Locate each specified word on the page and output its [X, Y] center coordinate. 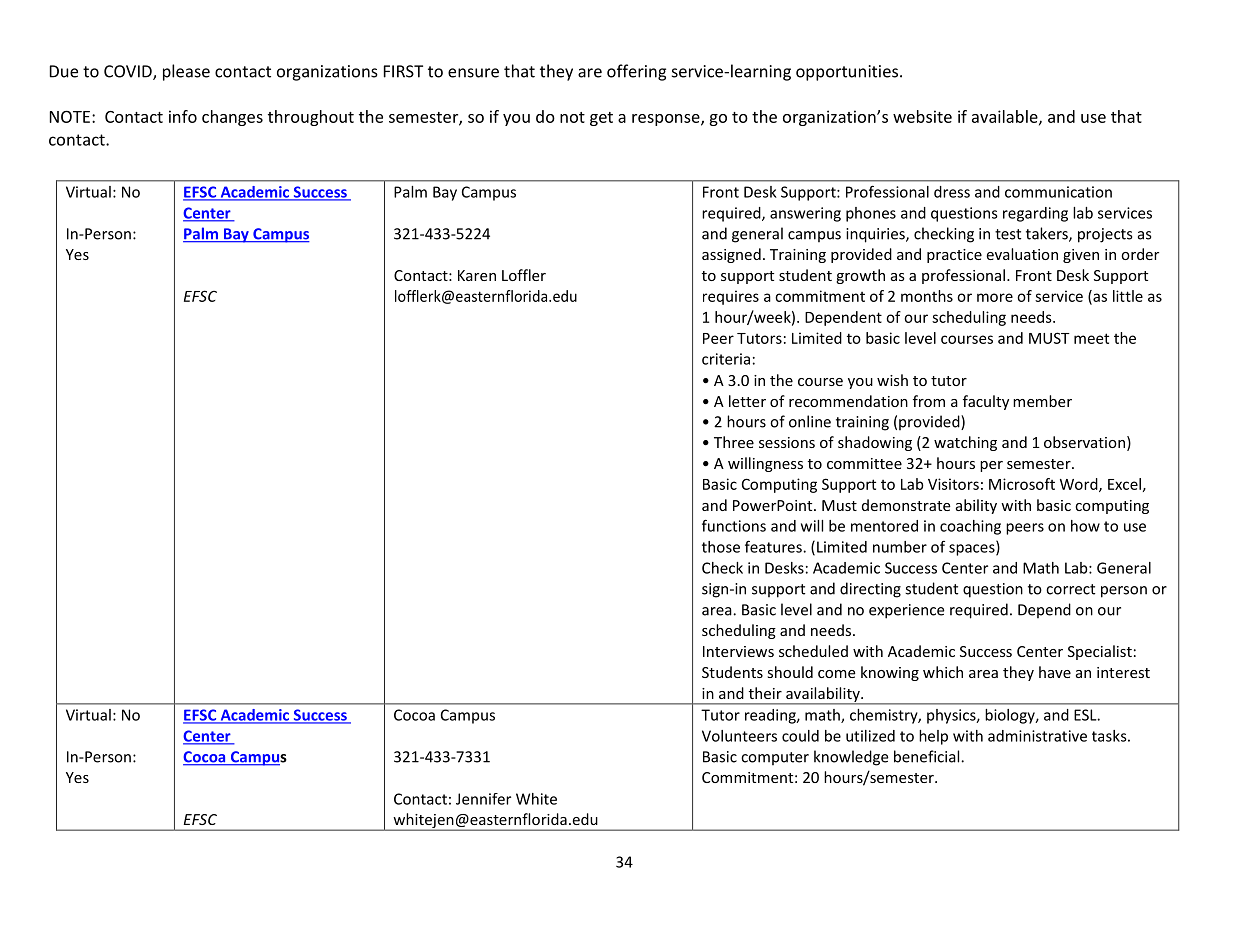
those [721, 547]
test [1008, 234]
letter [747, 401]
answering [805, 214]
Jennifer [483, 799]
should [790, 672]
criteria [726, 359]
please [186, 72]
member [1042, 401]
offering [636, 72]
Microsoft [1022, 484]
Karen [477, 275]
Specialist [1100, 652]
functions [734, 525]
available [1006, 117]
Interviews [738, 651]
